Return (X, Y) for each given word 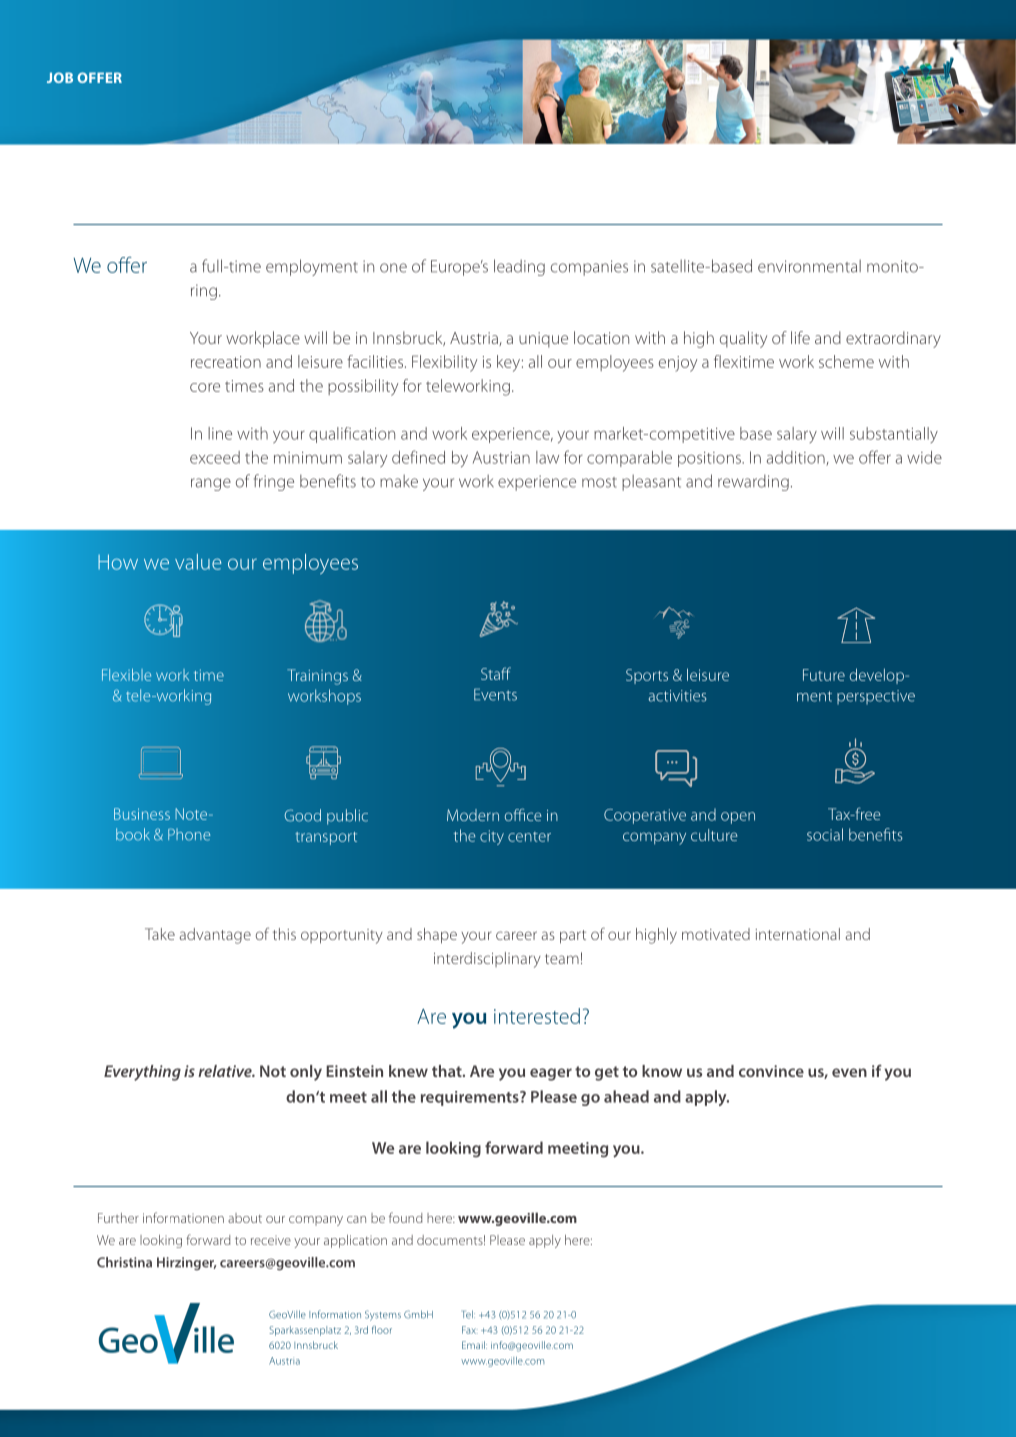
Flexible (126, 675)
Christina (124, 1262)
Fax (470, 1330)
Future (824, 675)
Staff (496, 673)
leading (519, 267)
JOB (60, 77)
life (800, 337)
